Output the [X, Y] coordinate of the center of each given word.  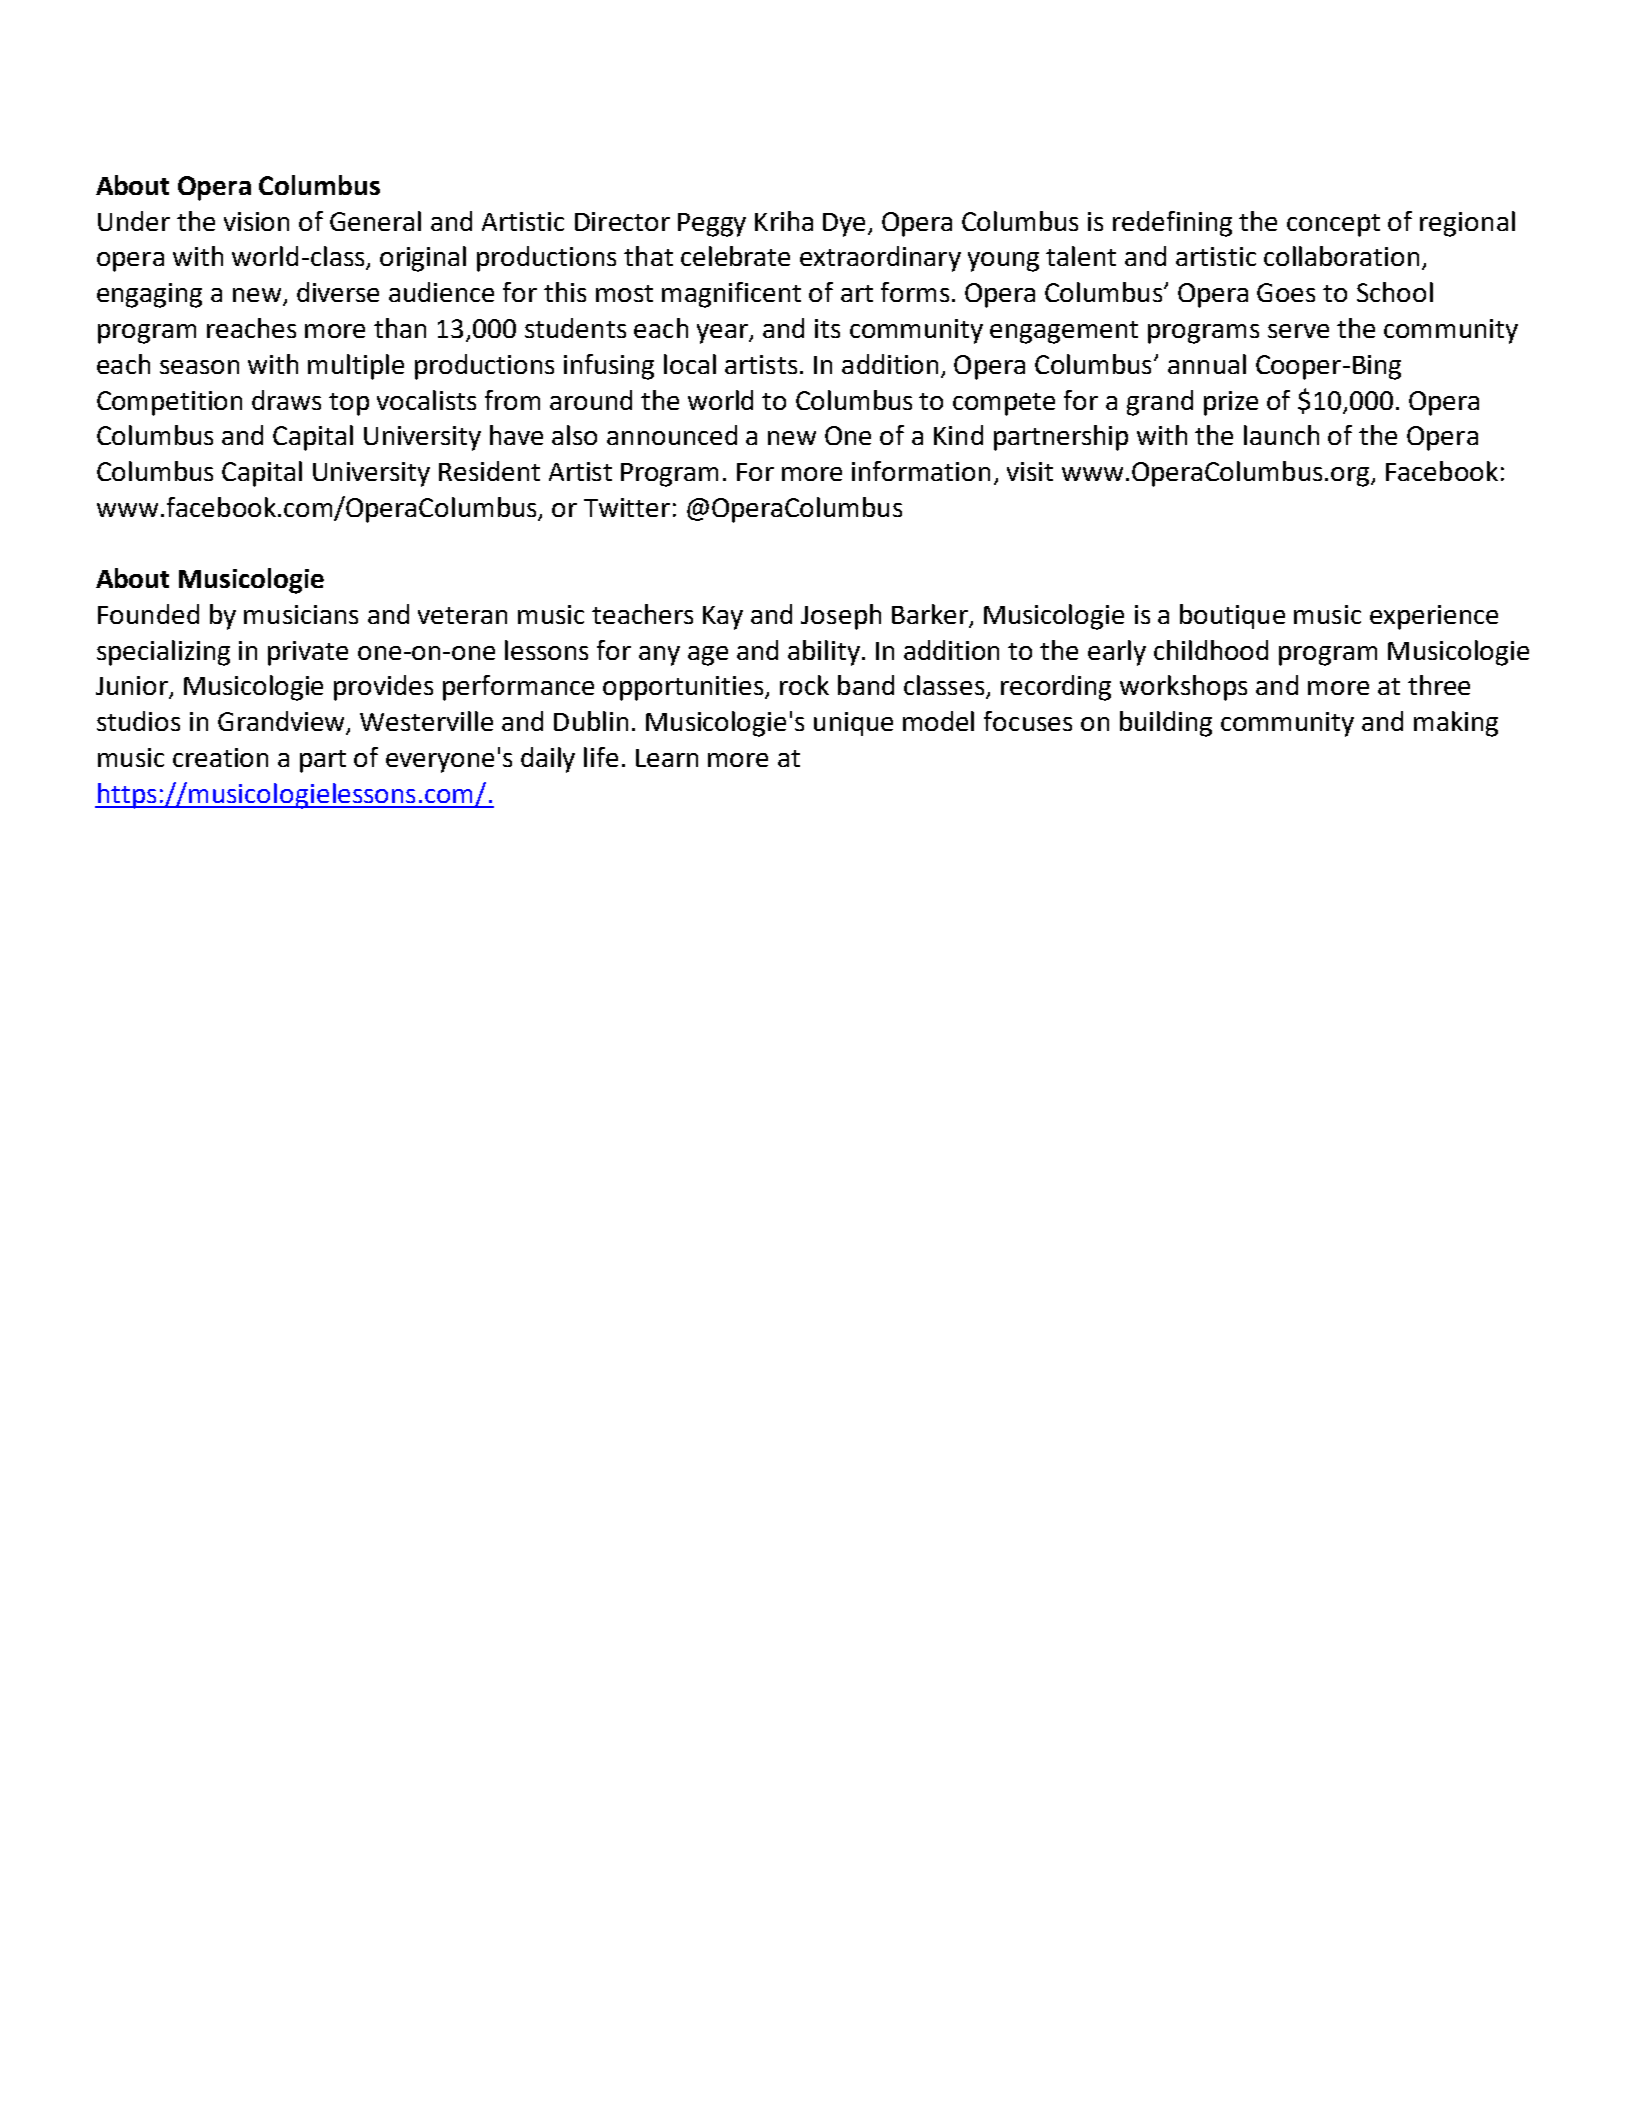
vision [256, 221]
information [921, 471]
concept [1333, 225]
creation [220, 757]
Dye [846, 225]
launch [1281, 435]
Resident [489, 471]
